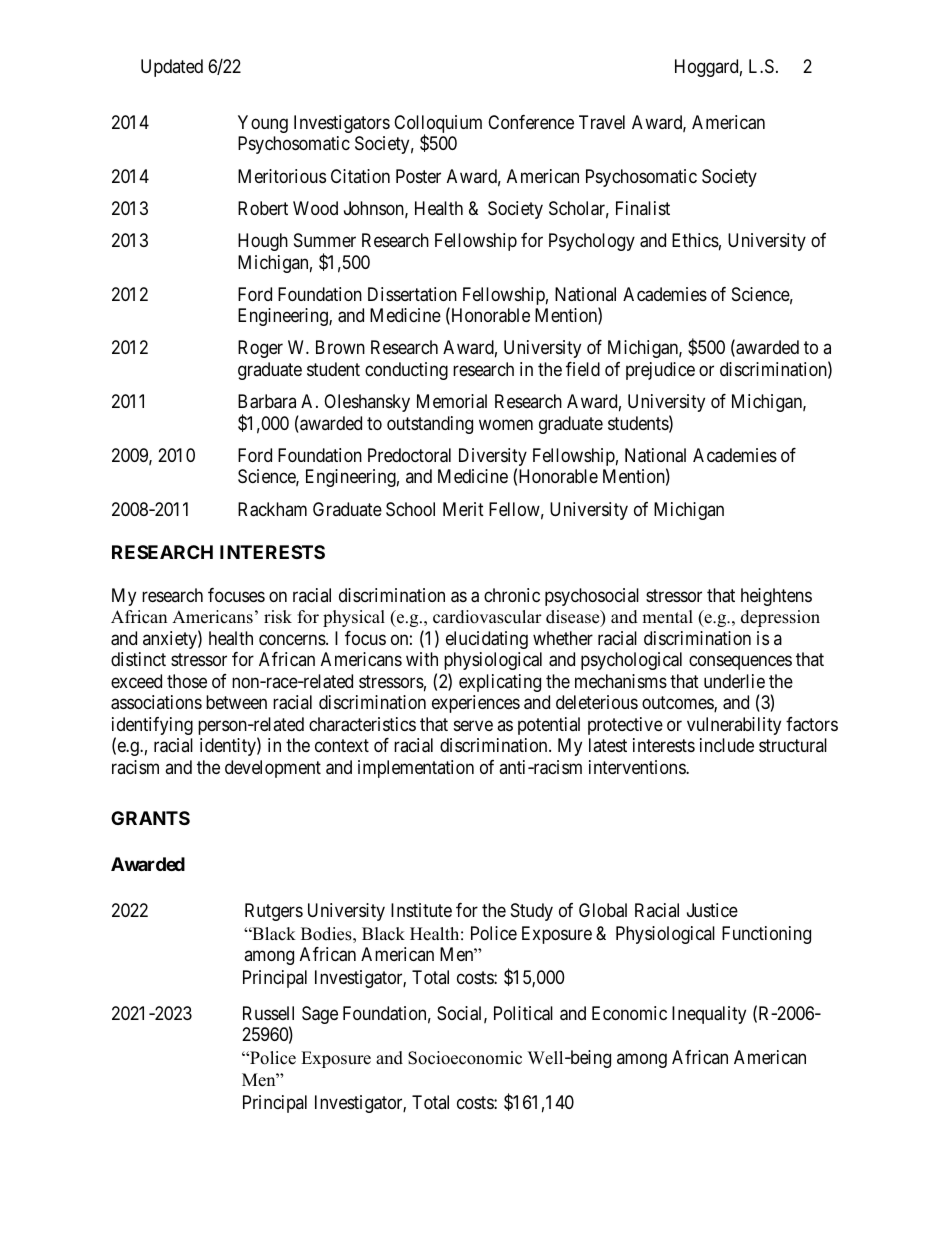 The height and width of the document is (1233, 952). I want to click on Russell, so click(268, 1013).
